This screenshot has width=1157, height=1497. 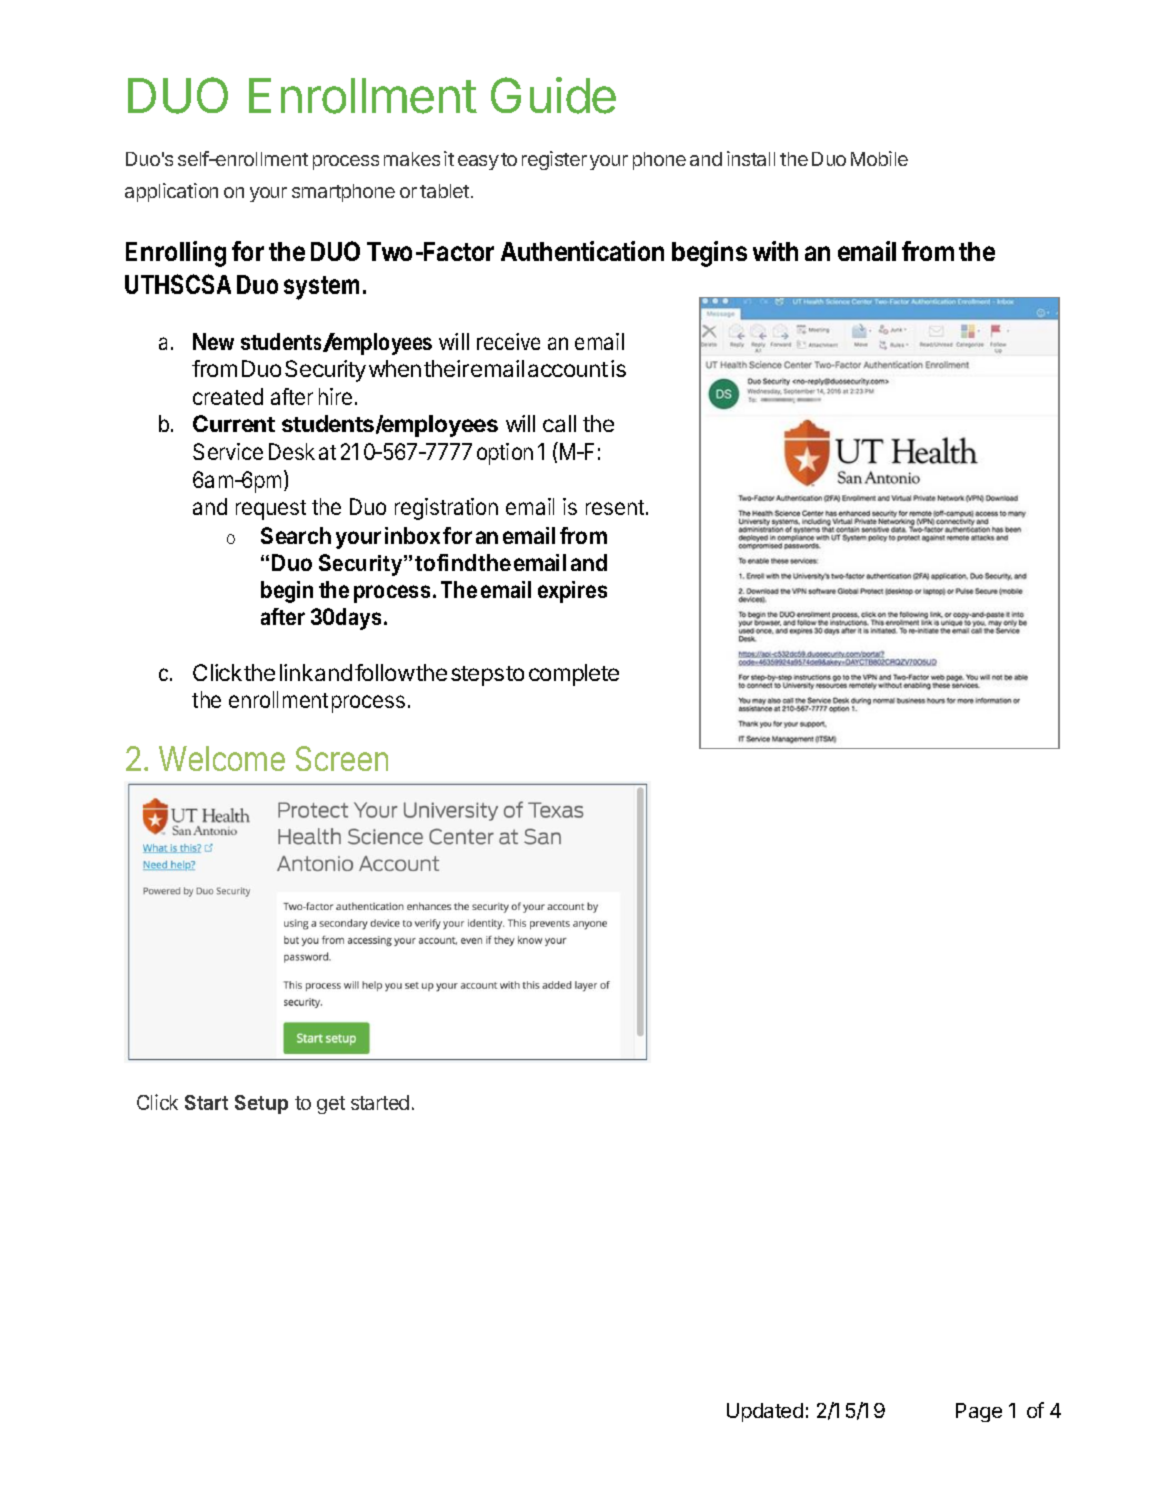 I want to click on call, so click(x=559, y=423).
